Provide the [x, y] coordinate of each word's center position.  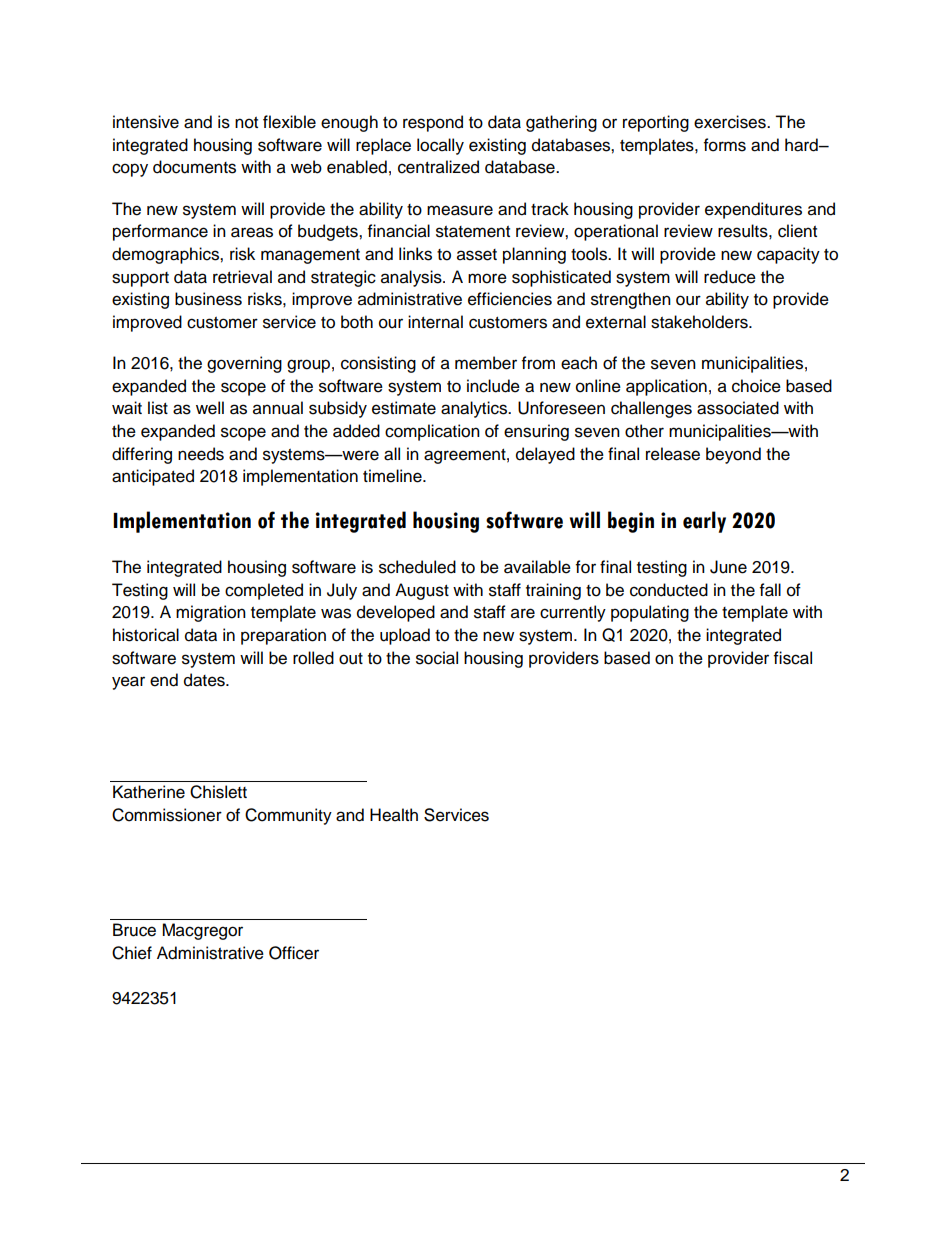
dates [205, 680]
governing [244, 364]
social [437, 658]
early [704, 522]
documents [194, 167]
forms [725, 145]
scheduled [417, 567]
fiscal [793, 658]
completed [264, 591]
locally [440, 146]
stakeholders [700, 322]
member [486, 363]
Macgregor [202, 931]
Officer [294, 953]
